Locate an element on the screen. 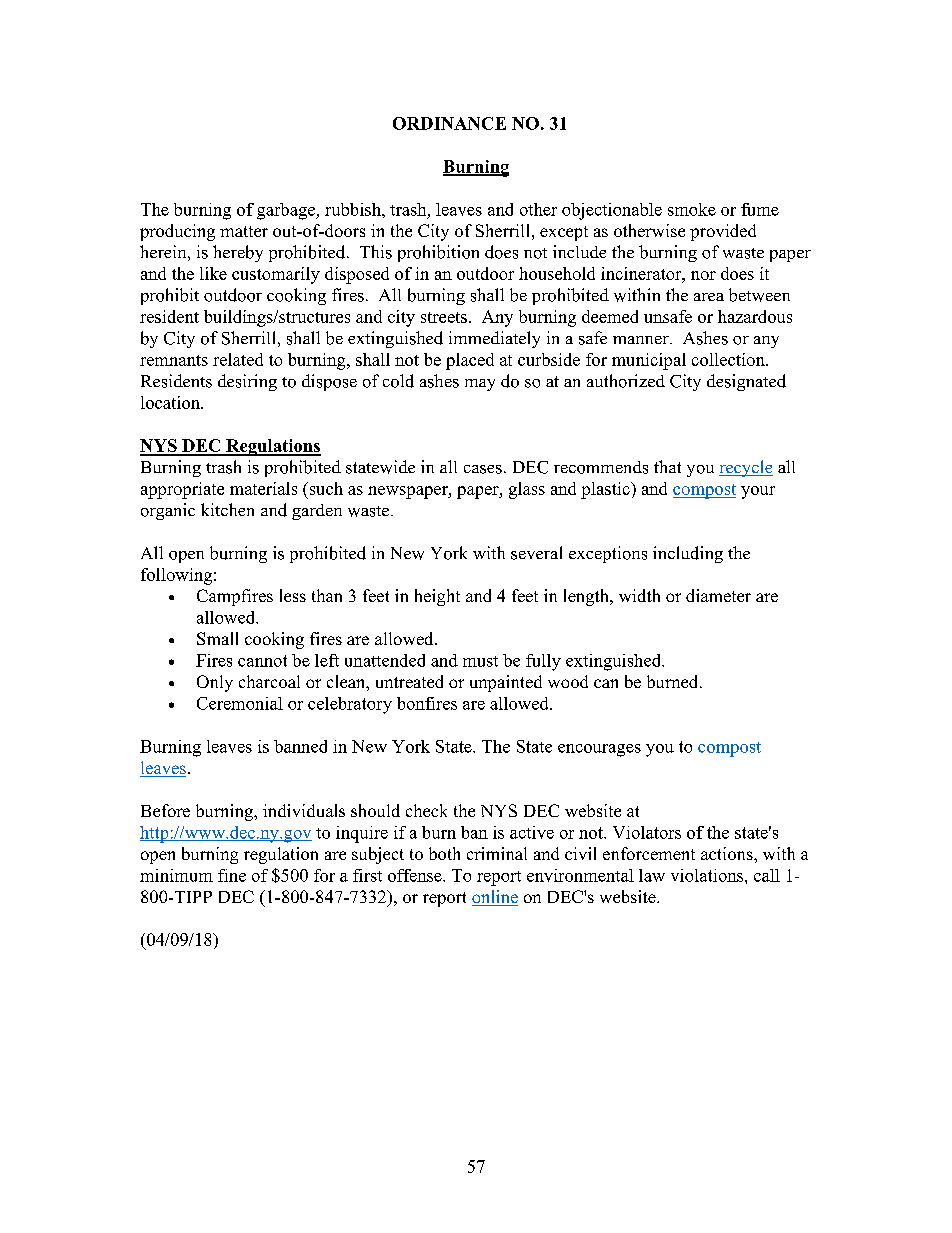 The width and height of the screenshot is (952, 1233). ORDINANCE is located at coordinates (449, 123).
